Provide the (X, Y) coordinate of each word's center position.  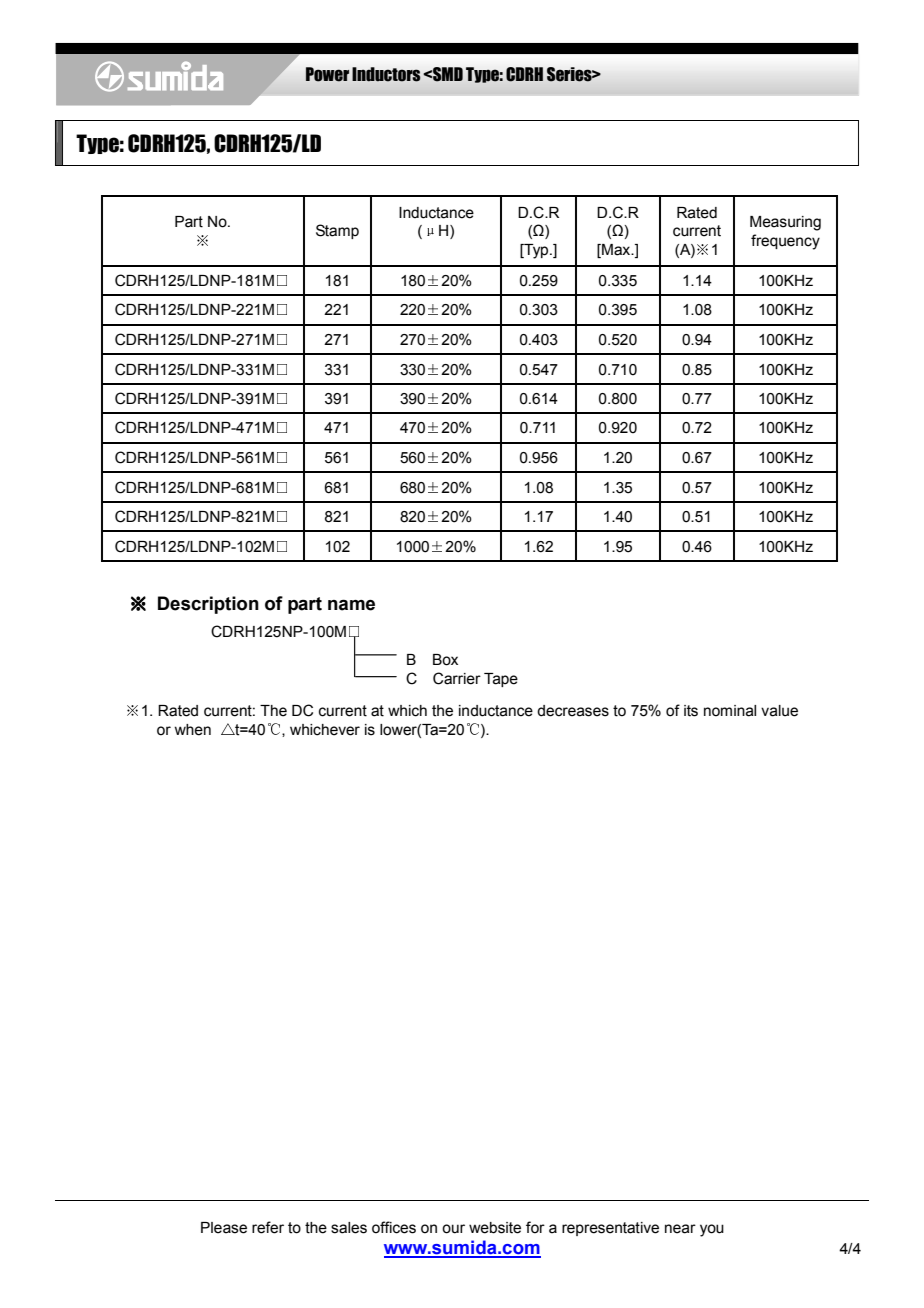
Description (208, 605)
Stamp (337, 231)
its (691, 711)
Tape (501, 680)
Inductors (386, 74)
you (712, 1230)
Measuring (785, 223)
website (495, 1228)
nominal (730, 711)
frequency (785, 242)
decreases (573, 711)
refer (268, 1227)
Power (327, 74)
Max (616, 251)
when (192, 730)
